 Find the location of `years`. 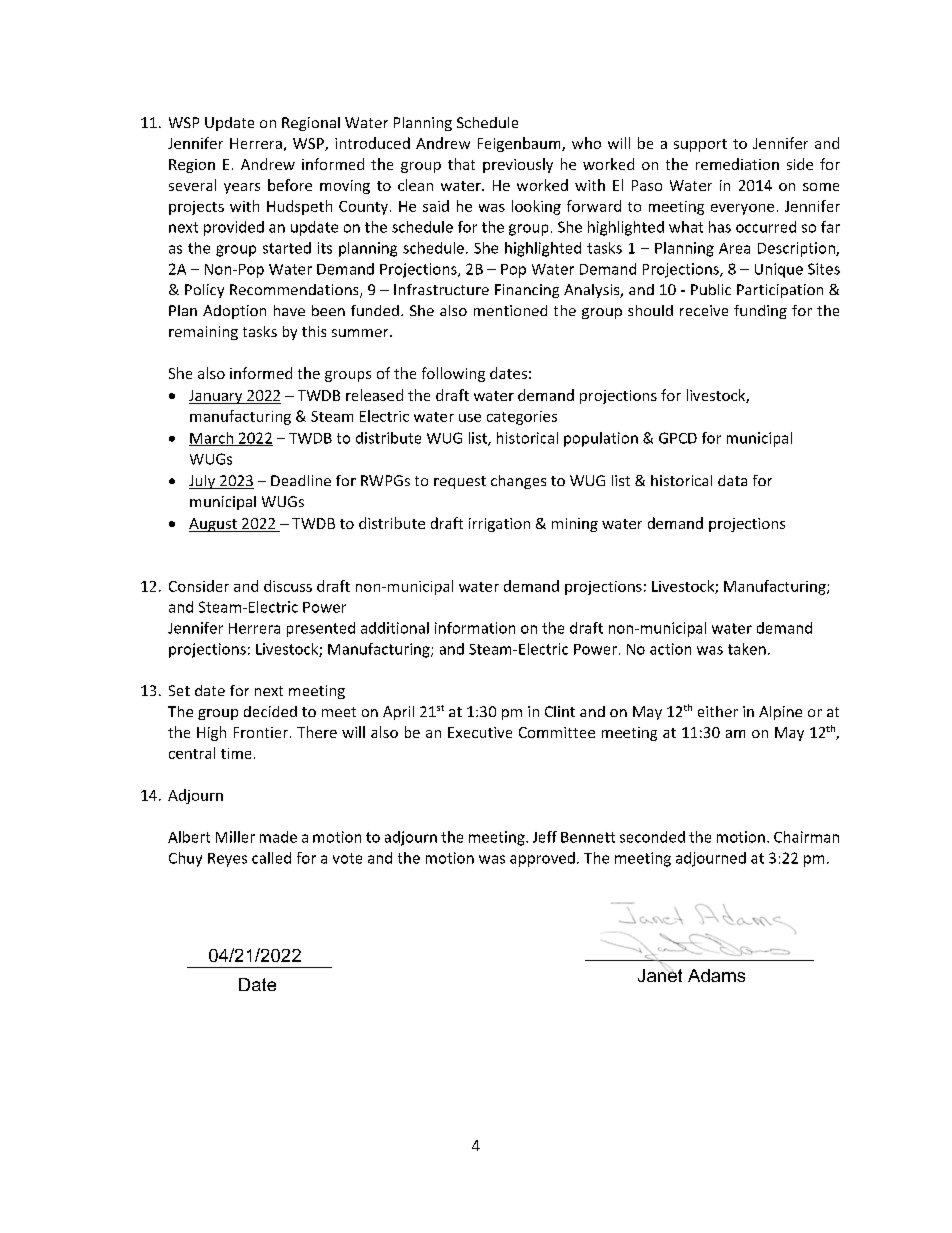

years is located at coordinates (242, 188).
